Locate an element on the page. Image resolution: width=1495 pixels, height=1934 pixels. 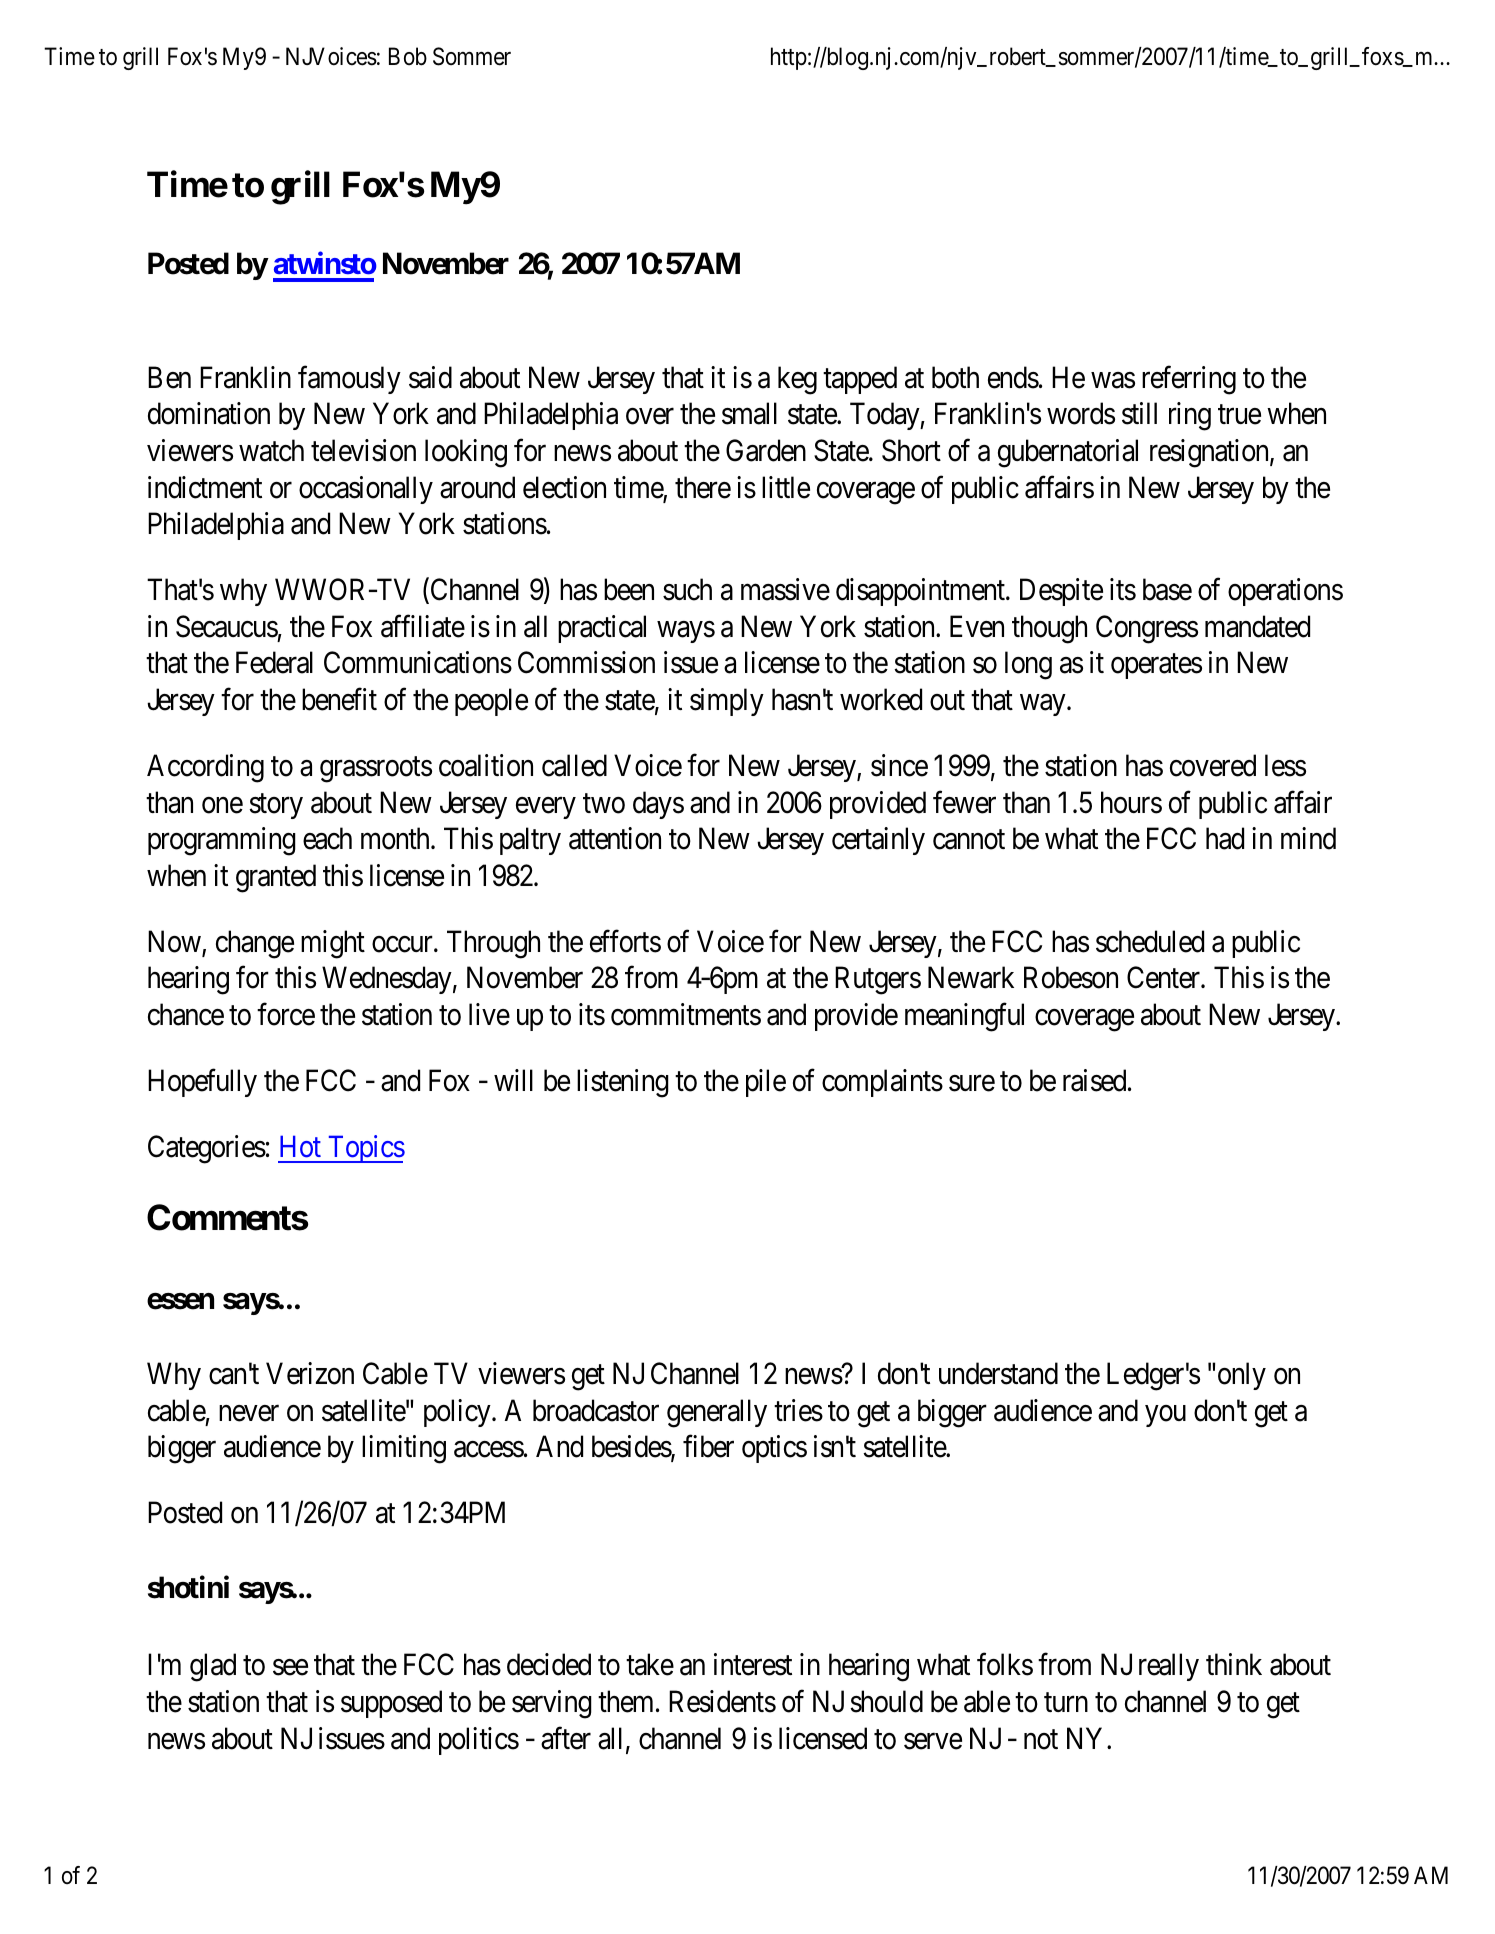
occasionally is located at coordinates (366, 490).
